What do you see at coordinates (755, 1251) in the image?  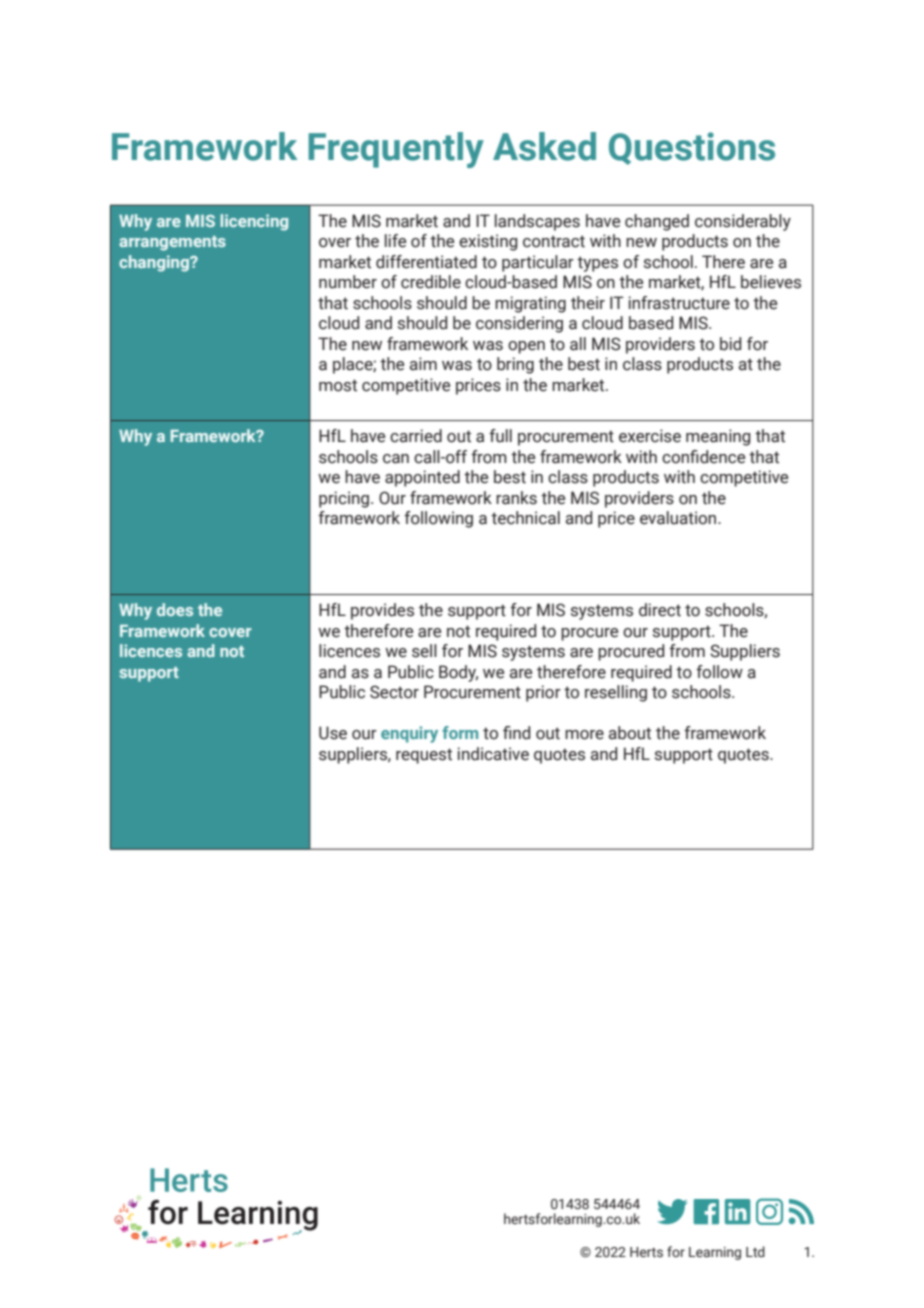 I see `Ltd` at bounding box center [755, 1251].
